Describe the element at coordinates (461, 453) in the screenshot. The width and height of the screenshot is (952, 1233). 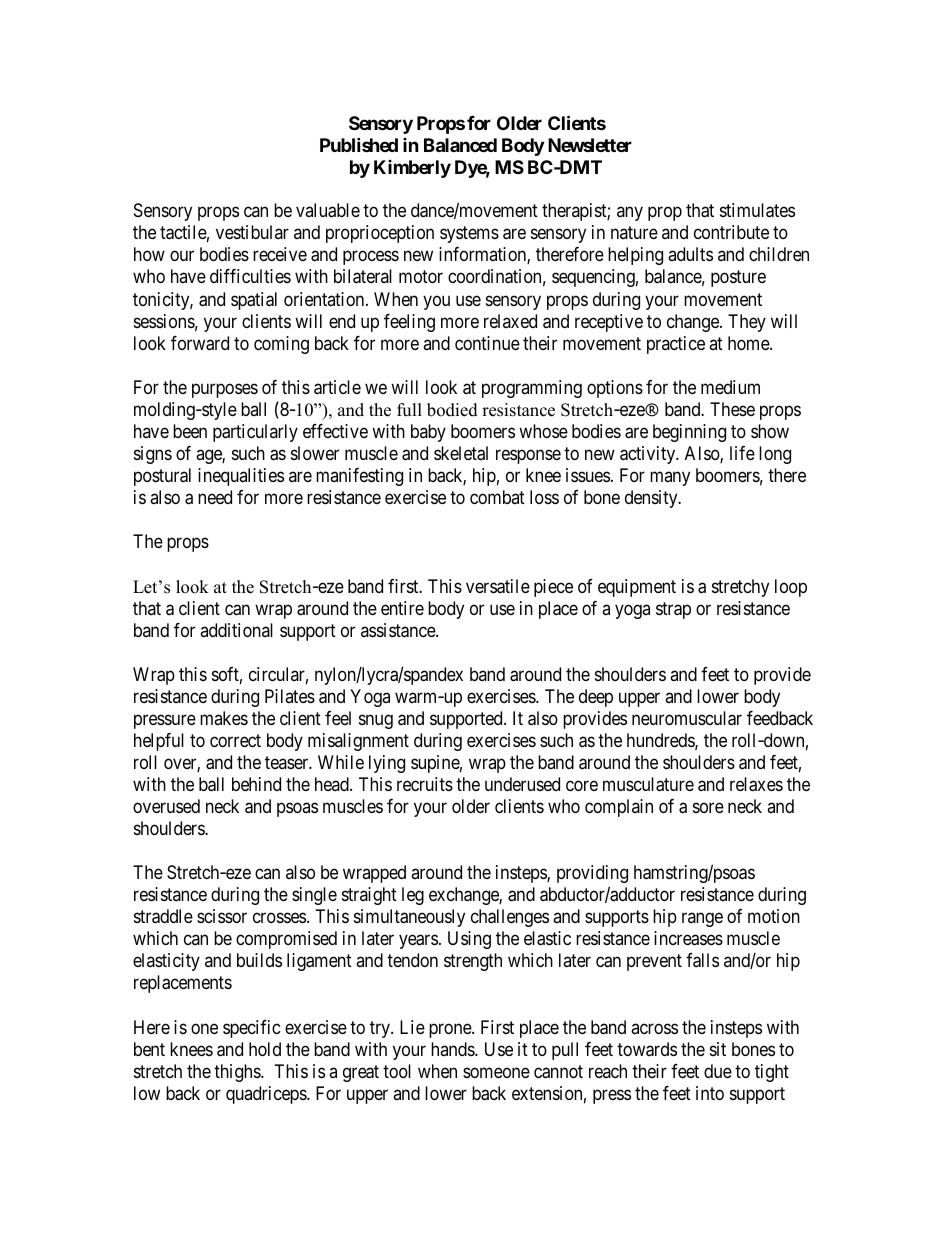
I see `skeletal` at that location.
